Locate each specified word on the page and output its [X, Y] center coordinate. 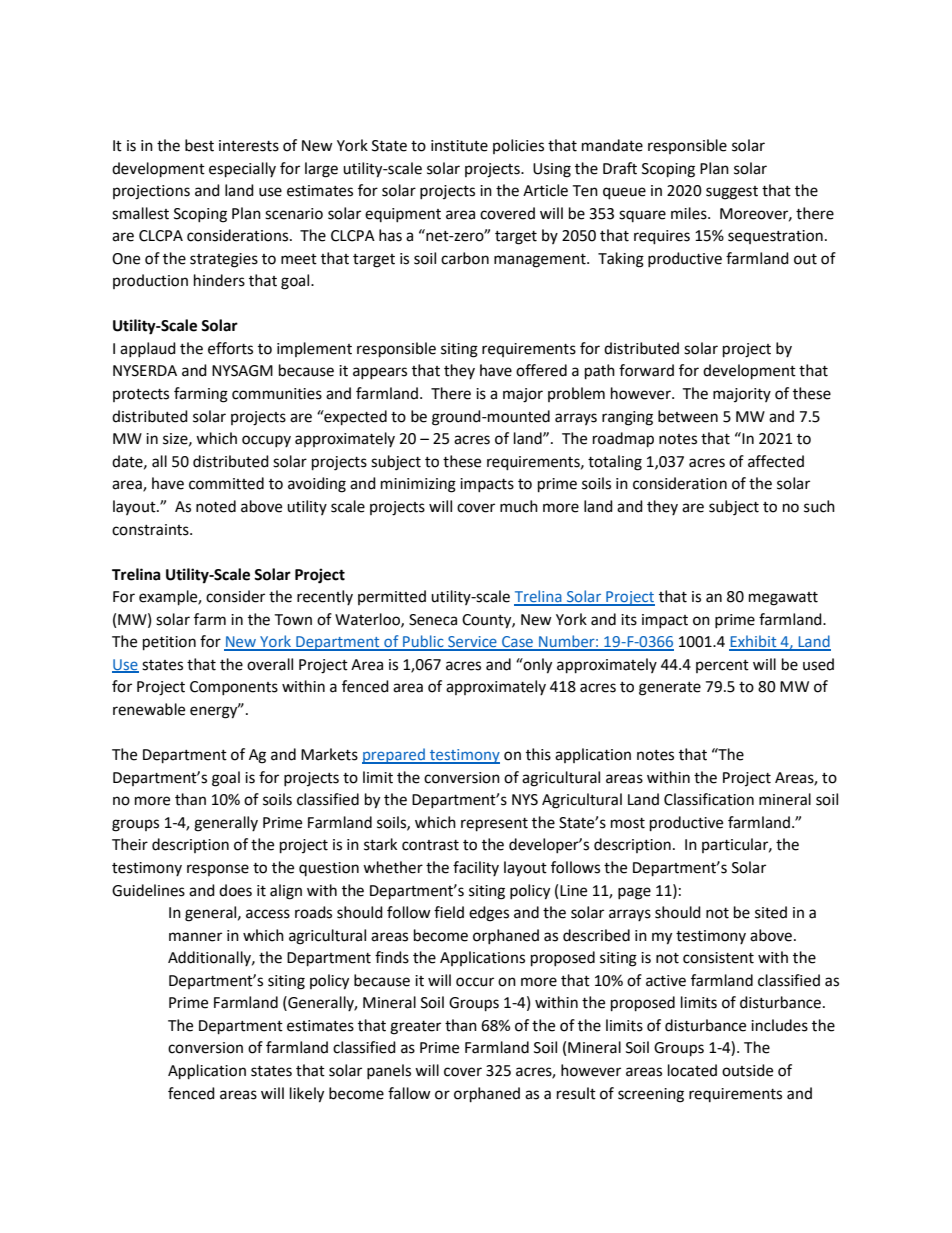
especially [242, 170]
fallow [409, 1093]
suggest [732, 193]
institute [459, 146]
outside [747, 1070]
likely [307, 1095]
